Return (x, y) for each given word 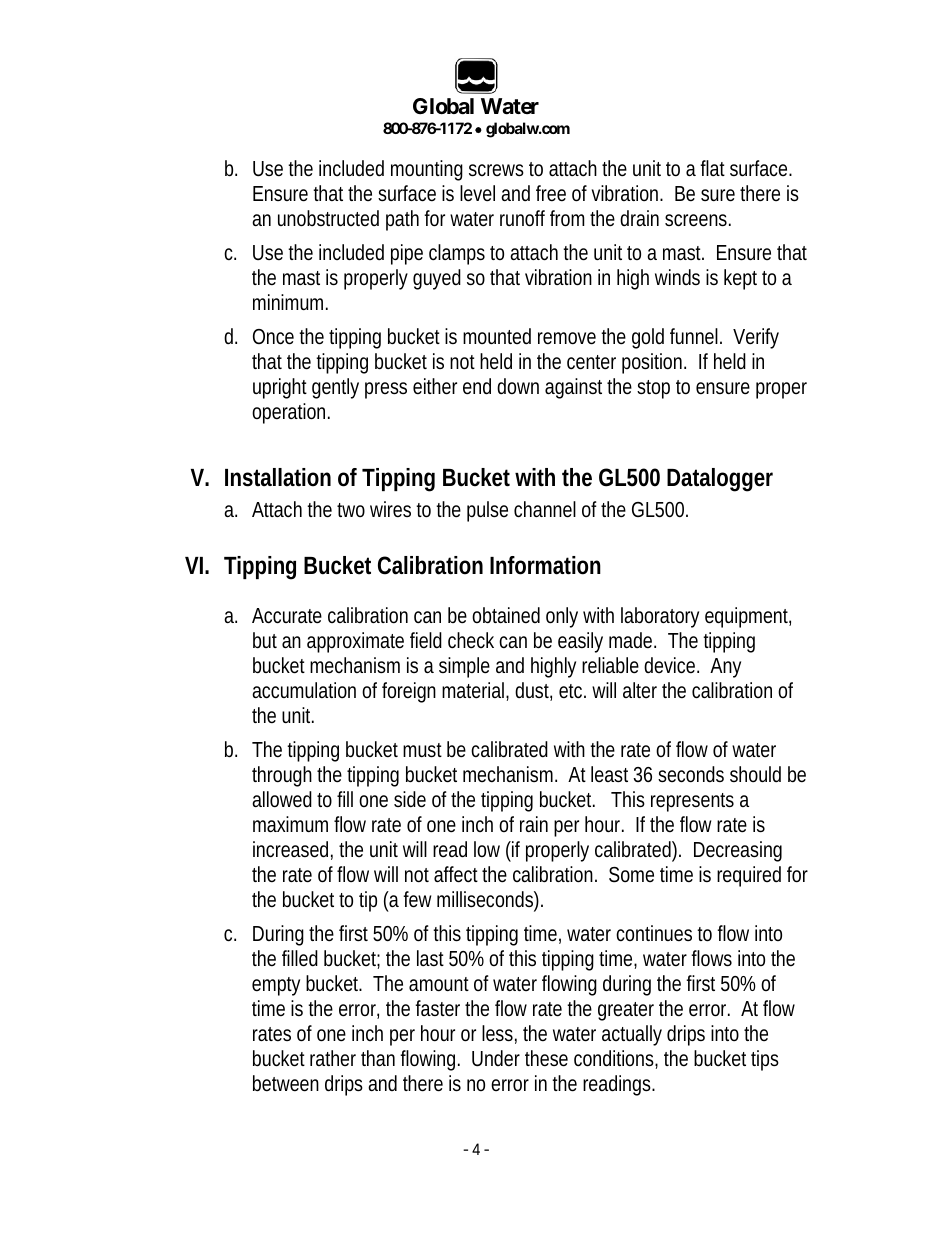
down (518, 386)
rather (333, 1058)
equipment (748, 617)
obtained (506, 615)
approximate (355, 642)
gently (335, 388)
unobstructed (328, 218)
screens (698, 220)
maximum (290, 824)
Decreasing (738, 851)
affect (458, 874)
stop (653, 389)
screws (496, 170)
